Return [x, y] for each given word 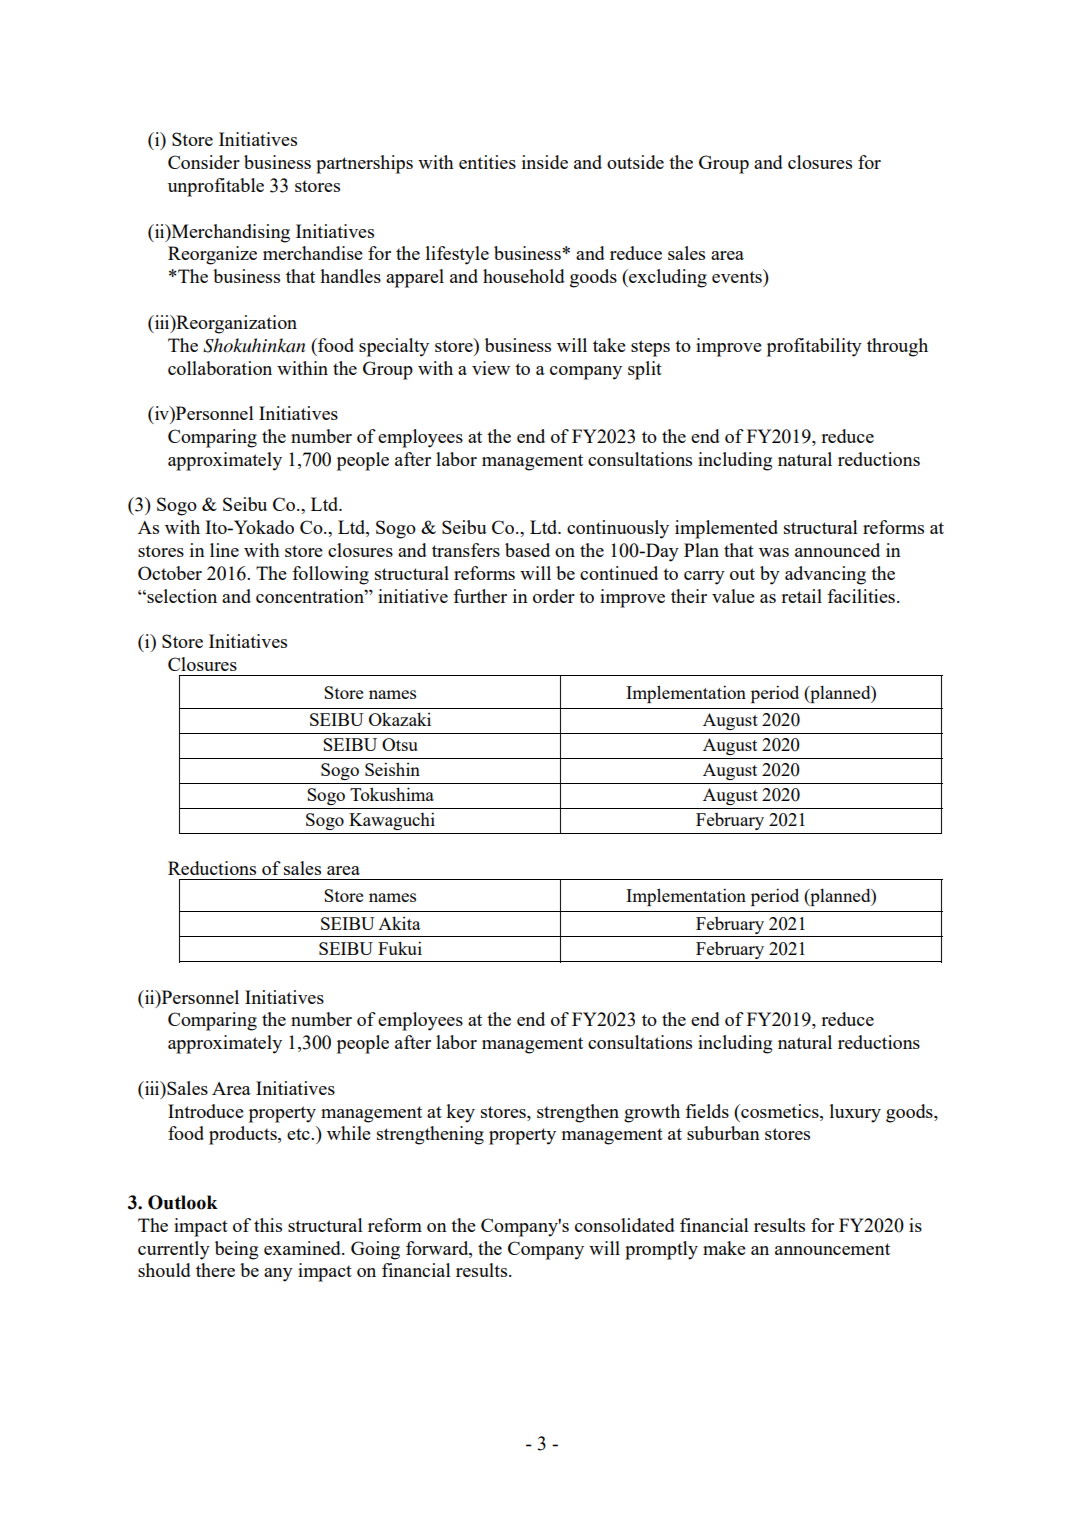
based [527, 550]
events [738, 276]
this [268, 1225]
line [224, 550]
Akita [399, 923]
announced [837, 550]
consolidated [625, 1225]
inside [545, 162]
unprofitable [216, 187]
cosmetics [780, 1111]
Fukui [400, 948]
